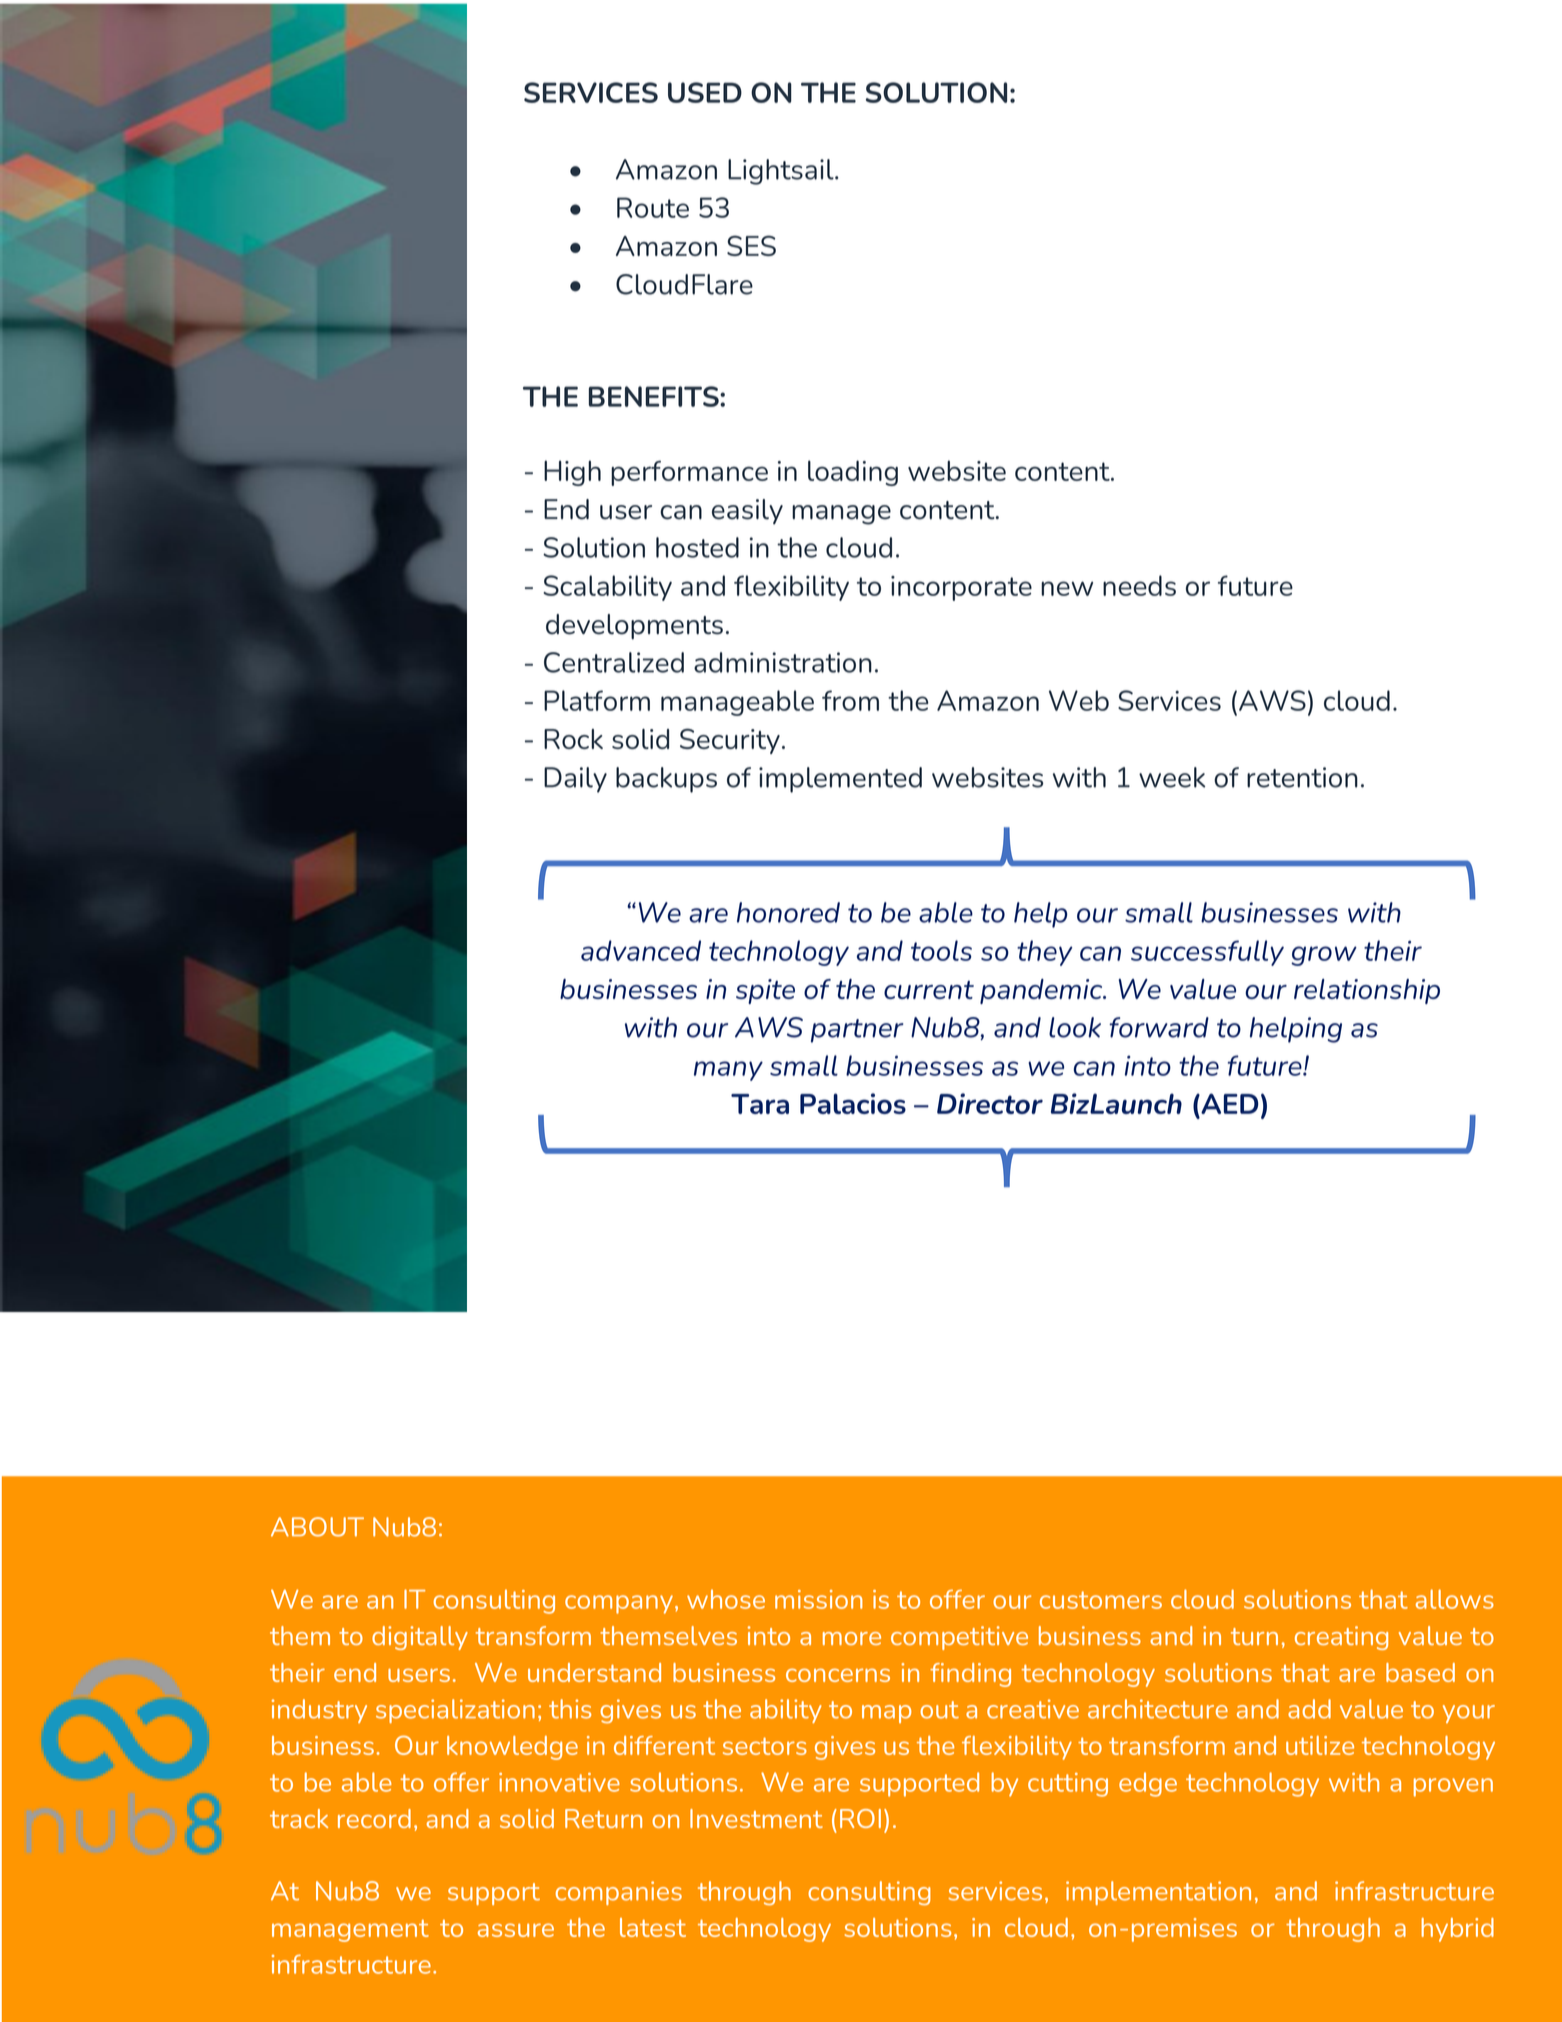  What do you see at coordinates (860, 1818) in the screenshot?
I see `ROI` at bounding box center [860, 1818].
